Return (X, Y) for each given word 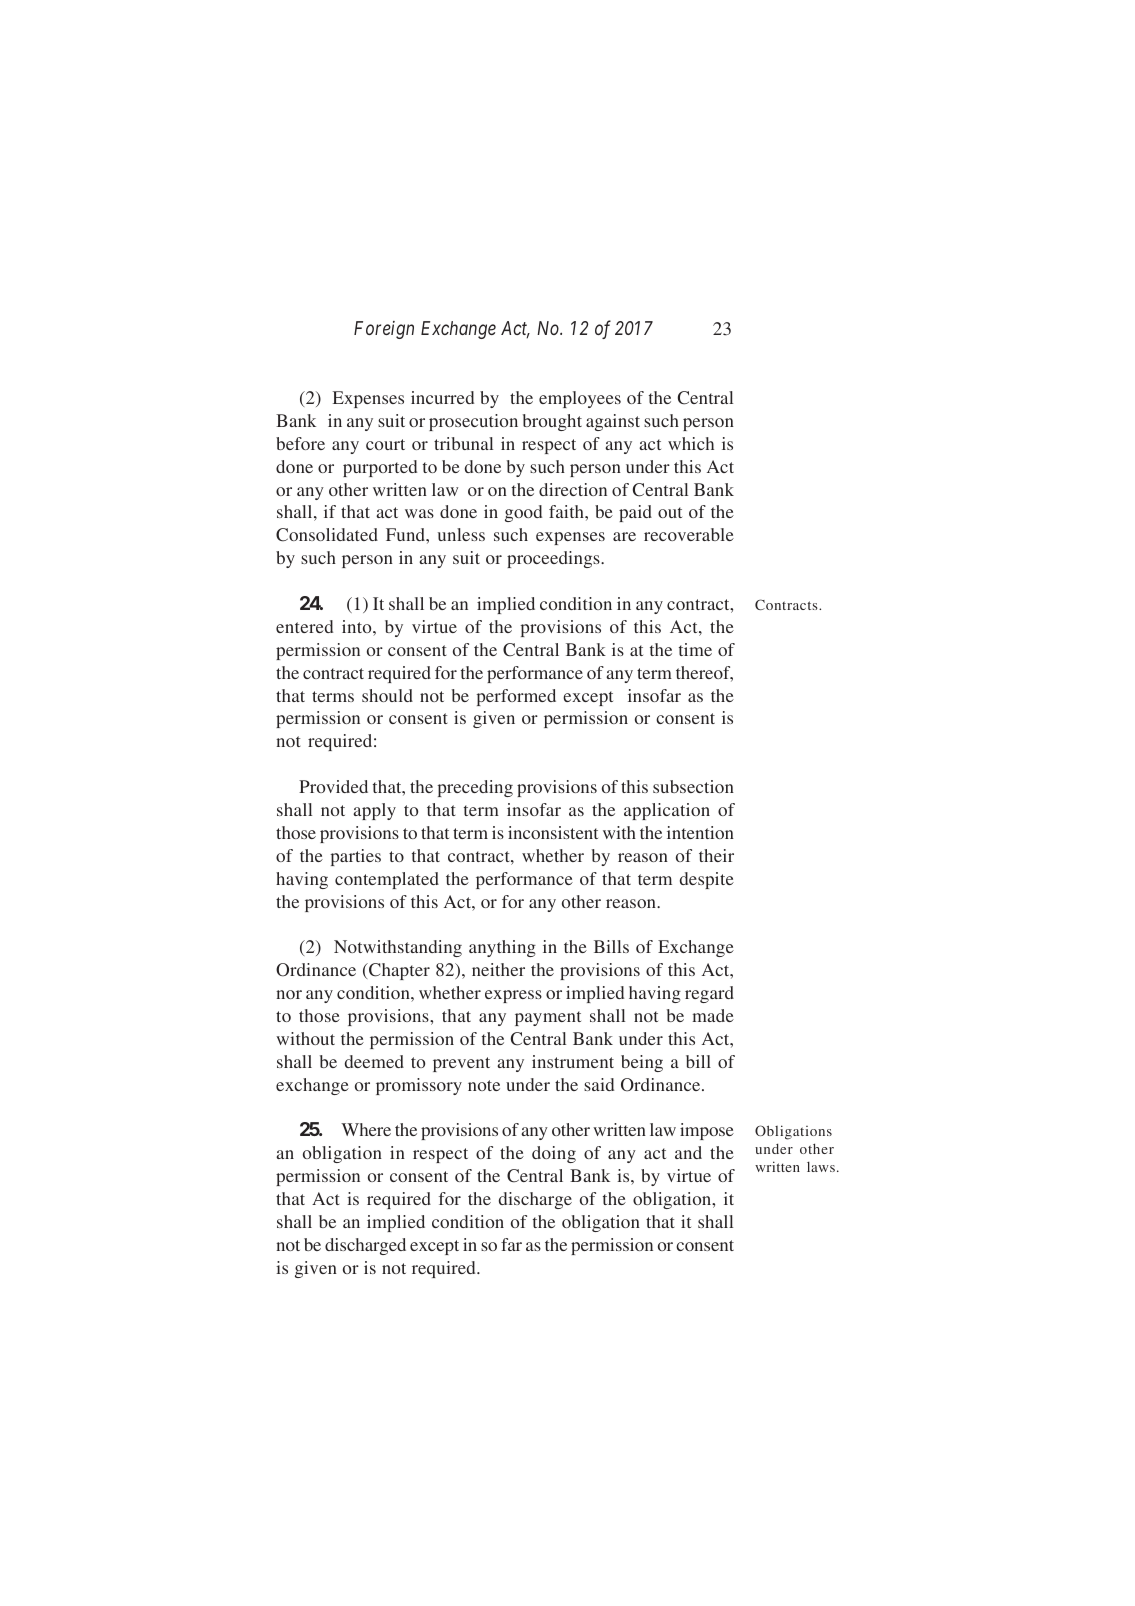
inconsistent (553, 832)
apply (374, 811)
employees (580, 399)
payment (548, 1018)
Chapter (398, 971)
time (695, 649)
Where (366, 1129)
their (716, 855)
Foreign (384, 330)
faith (567, 511)
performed (516, 697)
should (387, 695)
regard (709, 994)
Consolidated (327, 535)
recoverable (689, 534)
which (691, 443)
